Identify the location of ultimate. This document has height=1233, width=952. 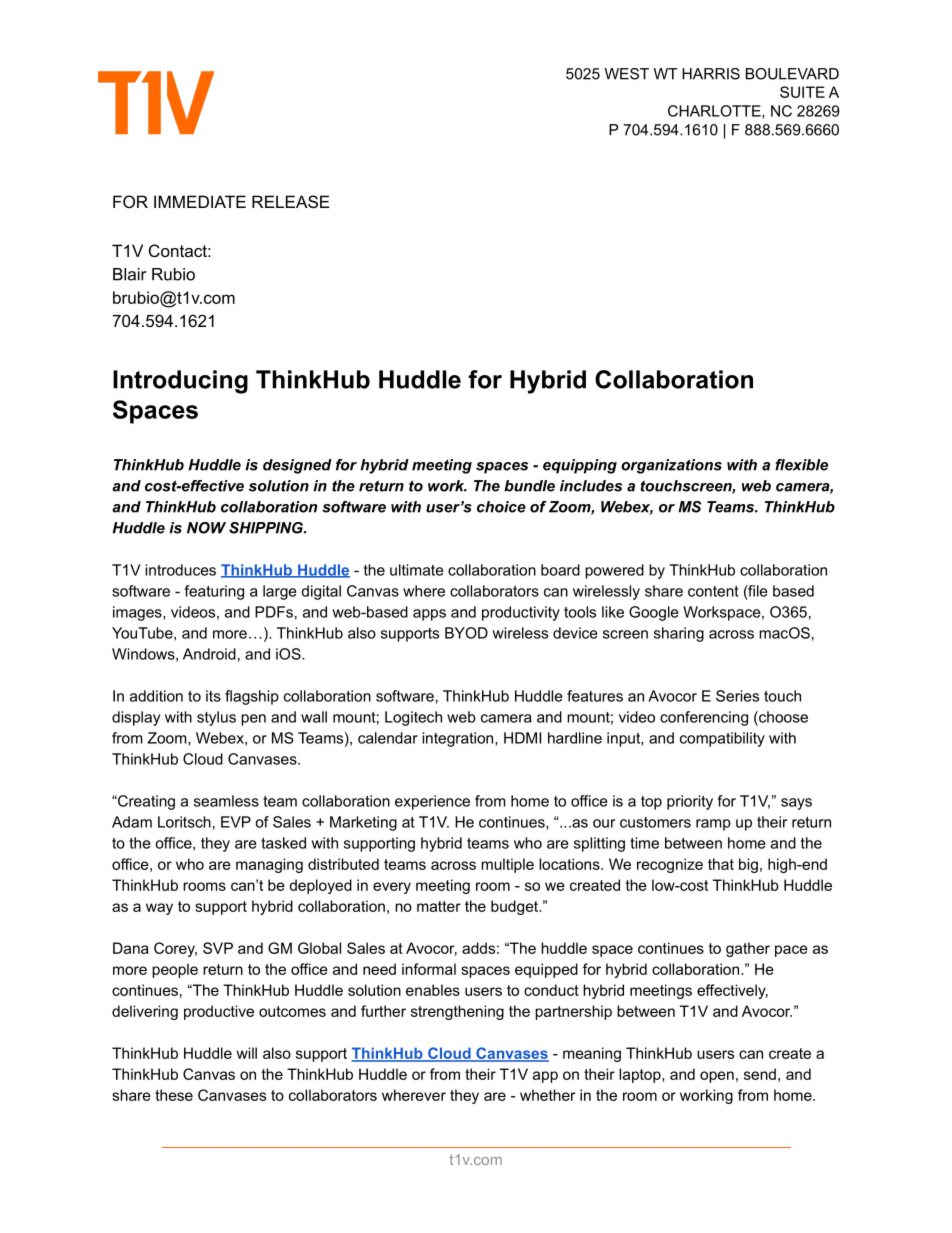
(417, 570).
